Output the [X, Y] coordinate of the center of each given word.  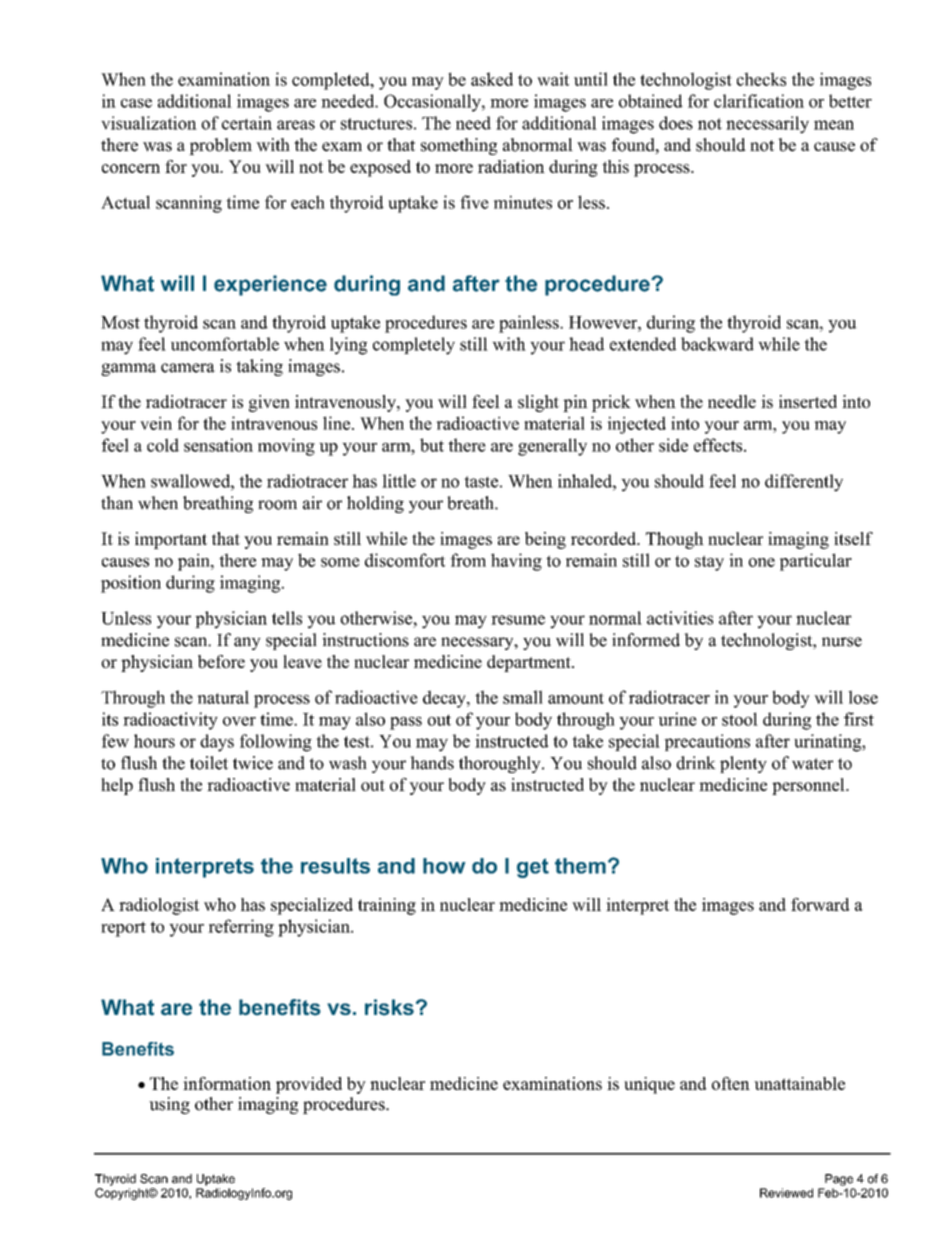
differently [804, 483]
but [432, 445]
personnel [809, 786]
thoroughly [501, 764]
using [169, 1105]
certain [247, 123]
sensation [218, 445]
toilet [209, 763]
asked [492, 79]
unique [649, 1085]
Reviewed [786, 1193]
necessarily [767, 125]
